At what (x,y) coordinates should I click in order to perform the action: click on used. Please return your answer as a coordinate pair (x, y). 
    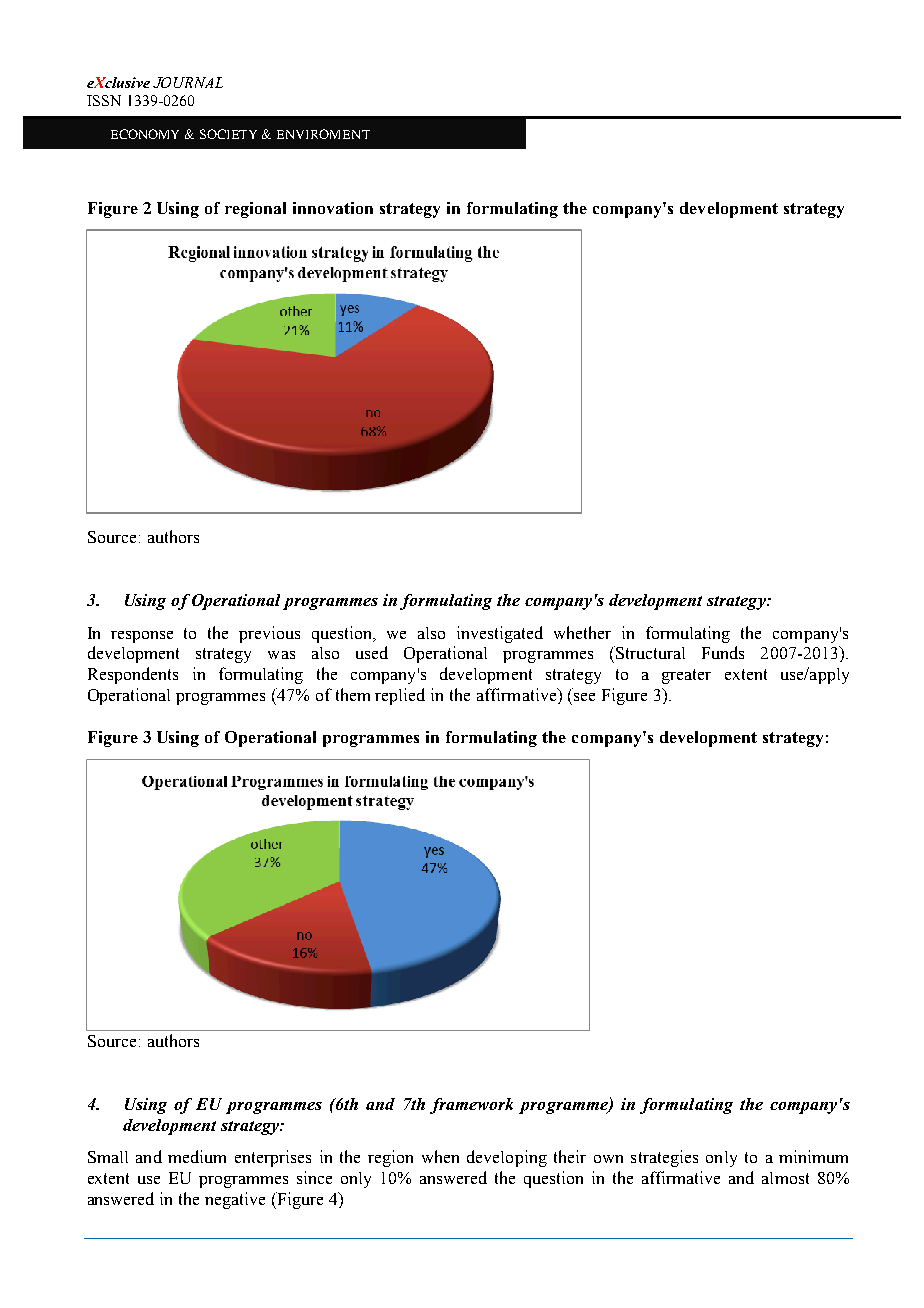
    Looking at the image, I should click on (372, 652).
